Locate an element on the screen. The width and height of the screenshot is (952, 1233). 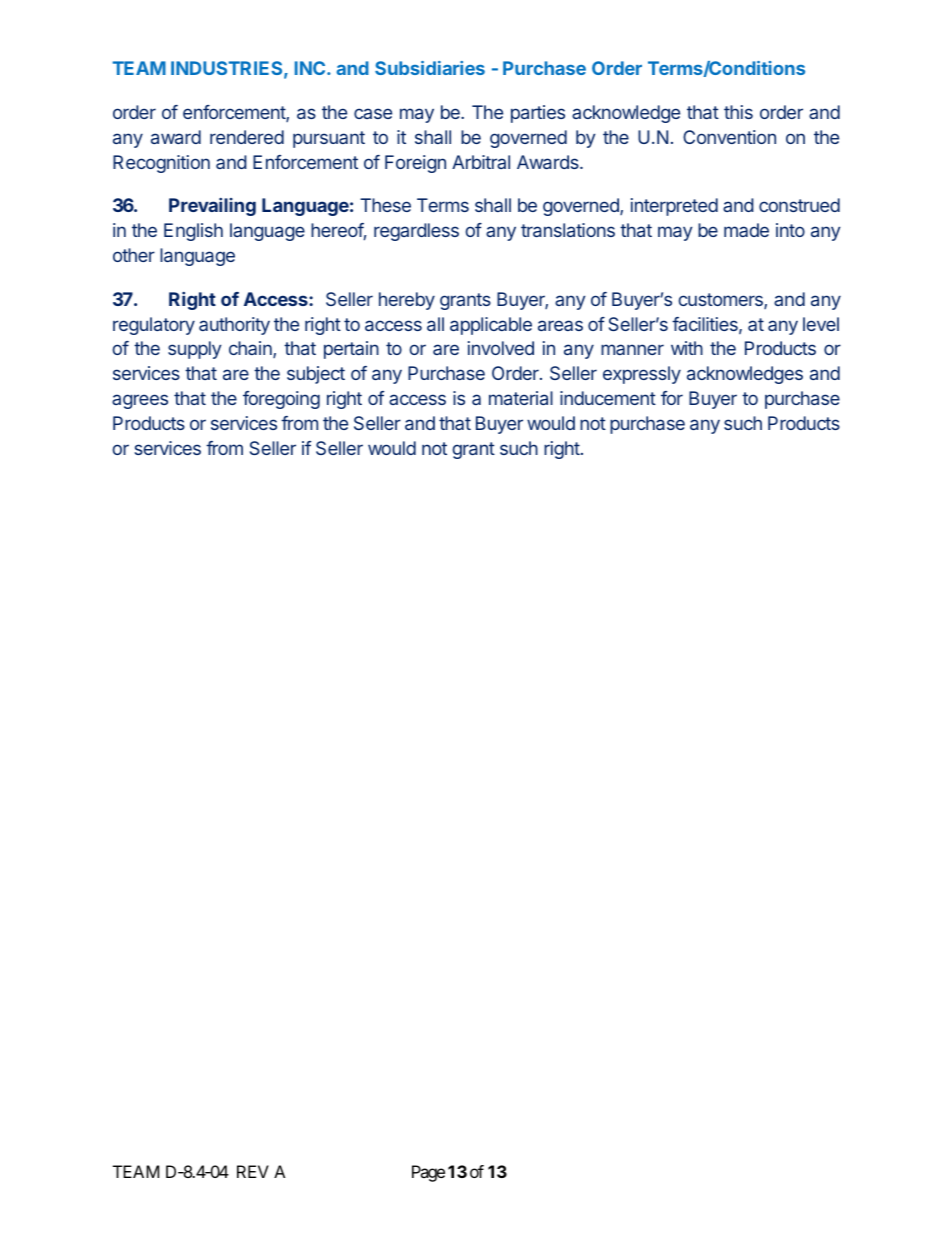
pertain is located at coordinates (351, 350).
